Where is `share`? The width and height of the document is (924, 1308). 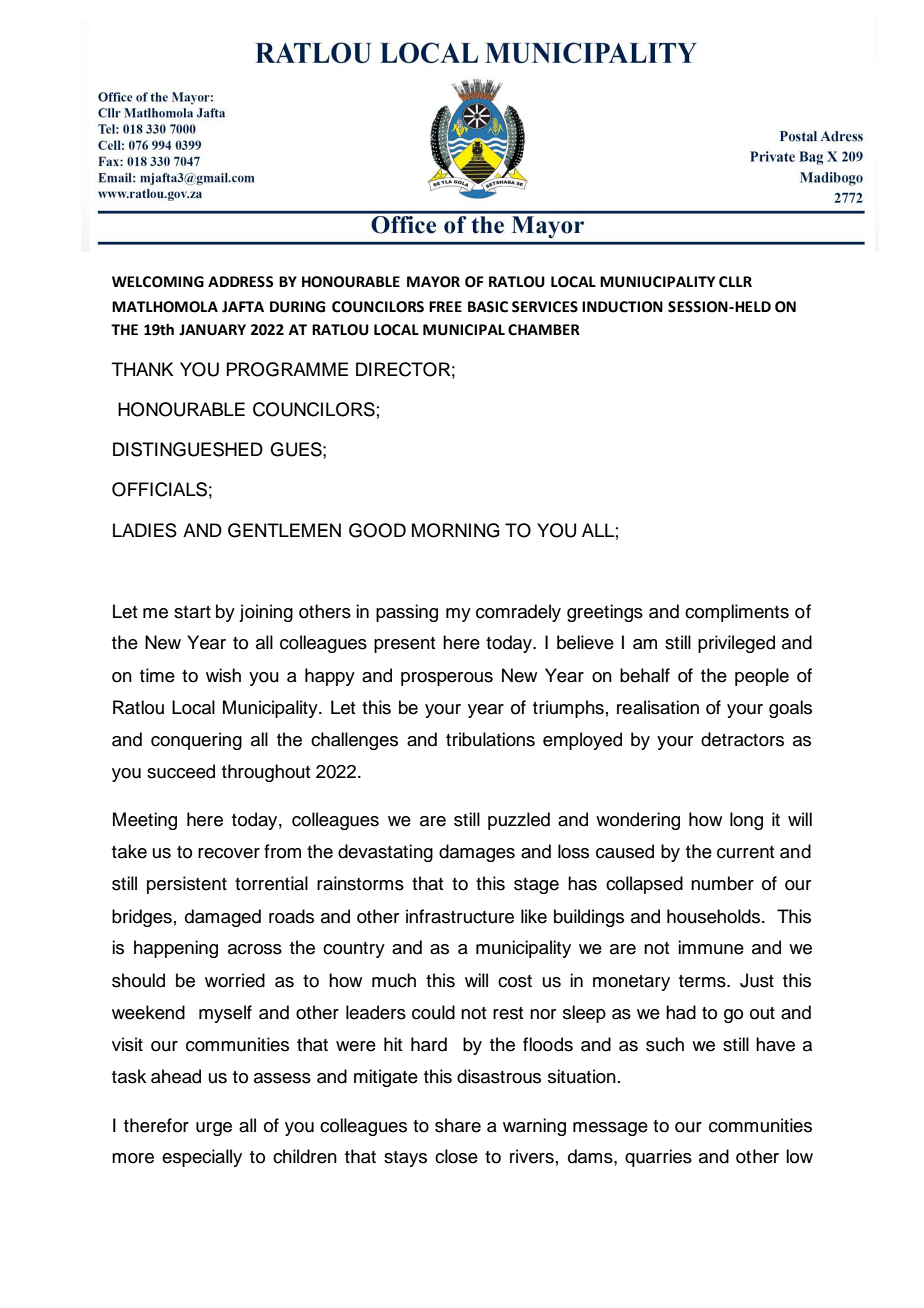 share is located at coordinates (458, 1125).
